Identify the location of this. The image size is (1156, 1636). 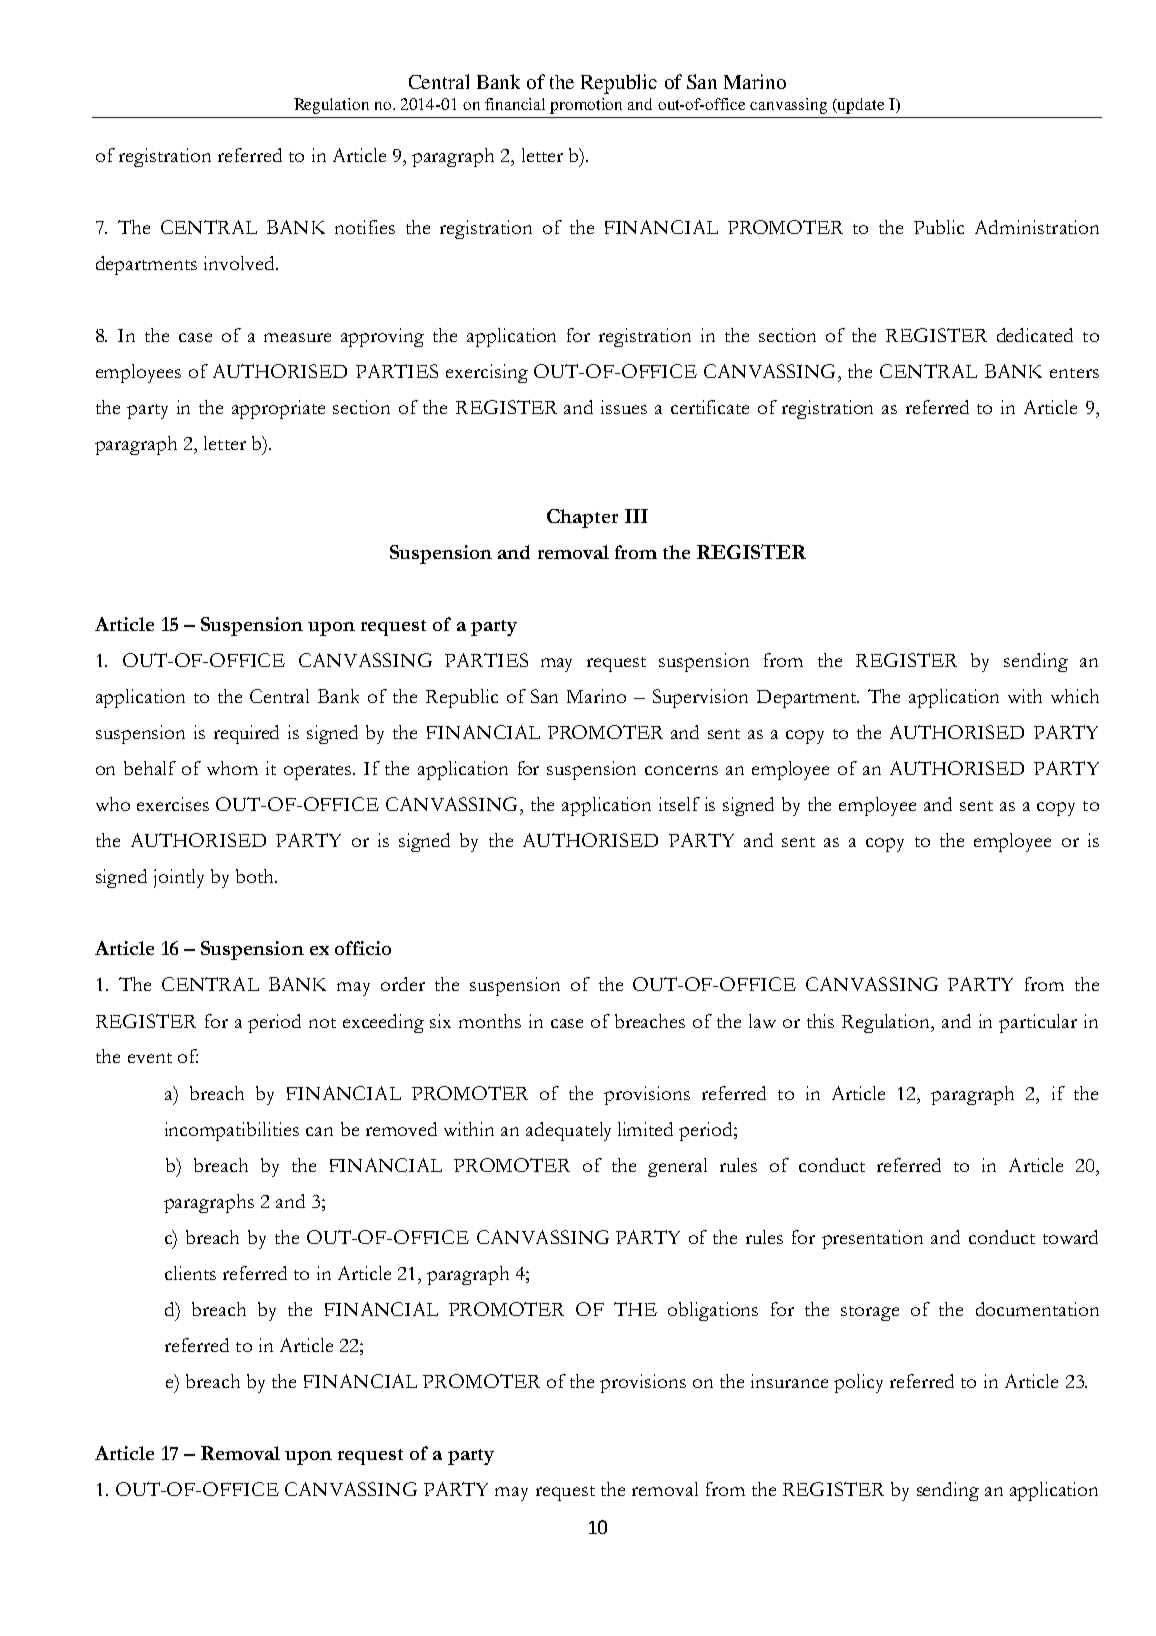
(820, 1021).
